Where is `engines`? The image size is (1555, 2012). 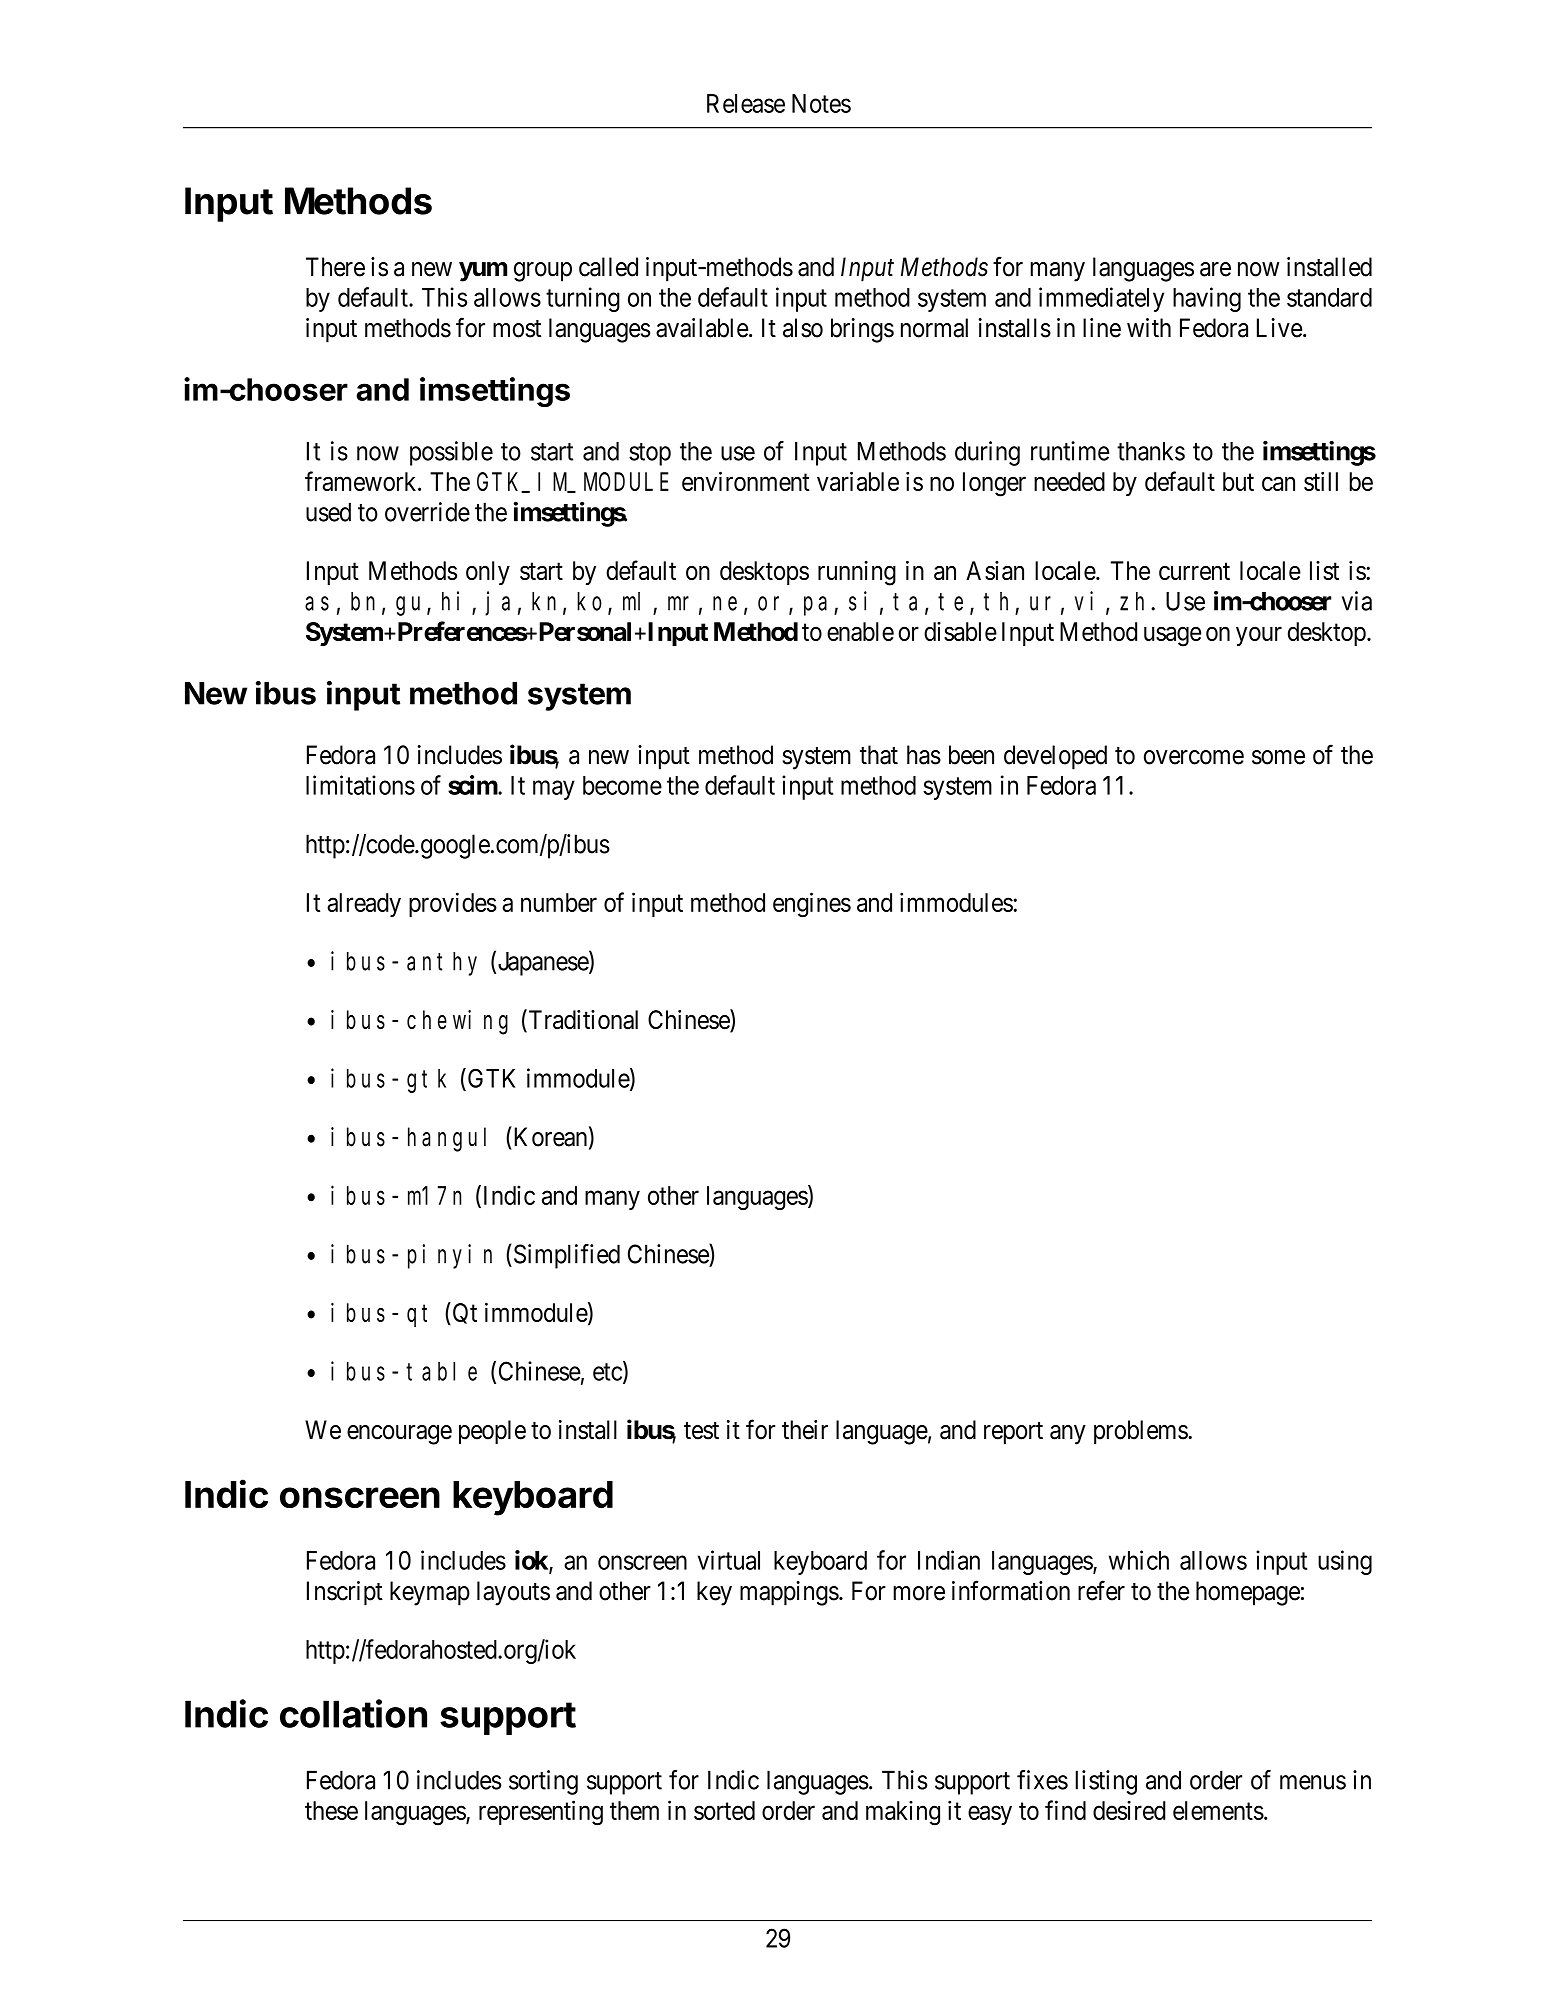
engines is located at coordinates (812, 905).
